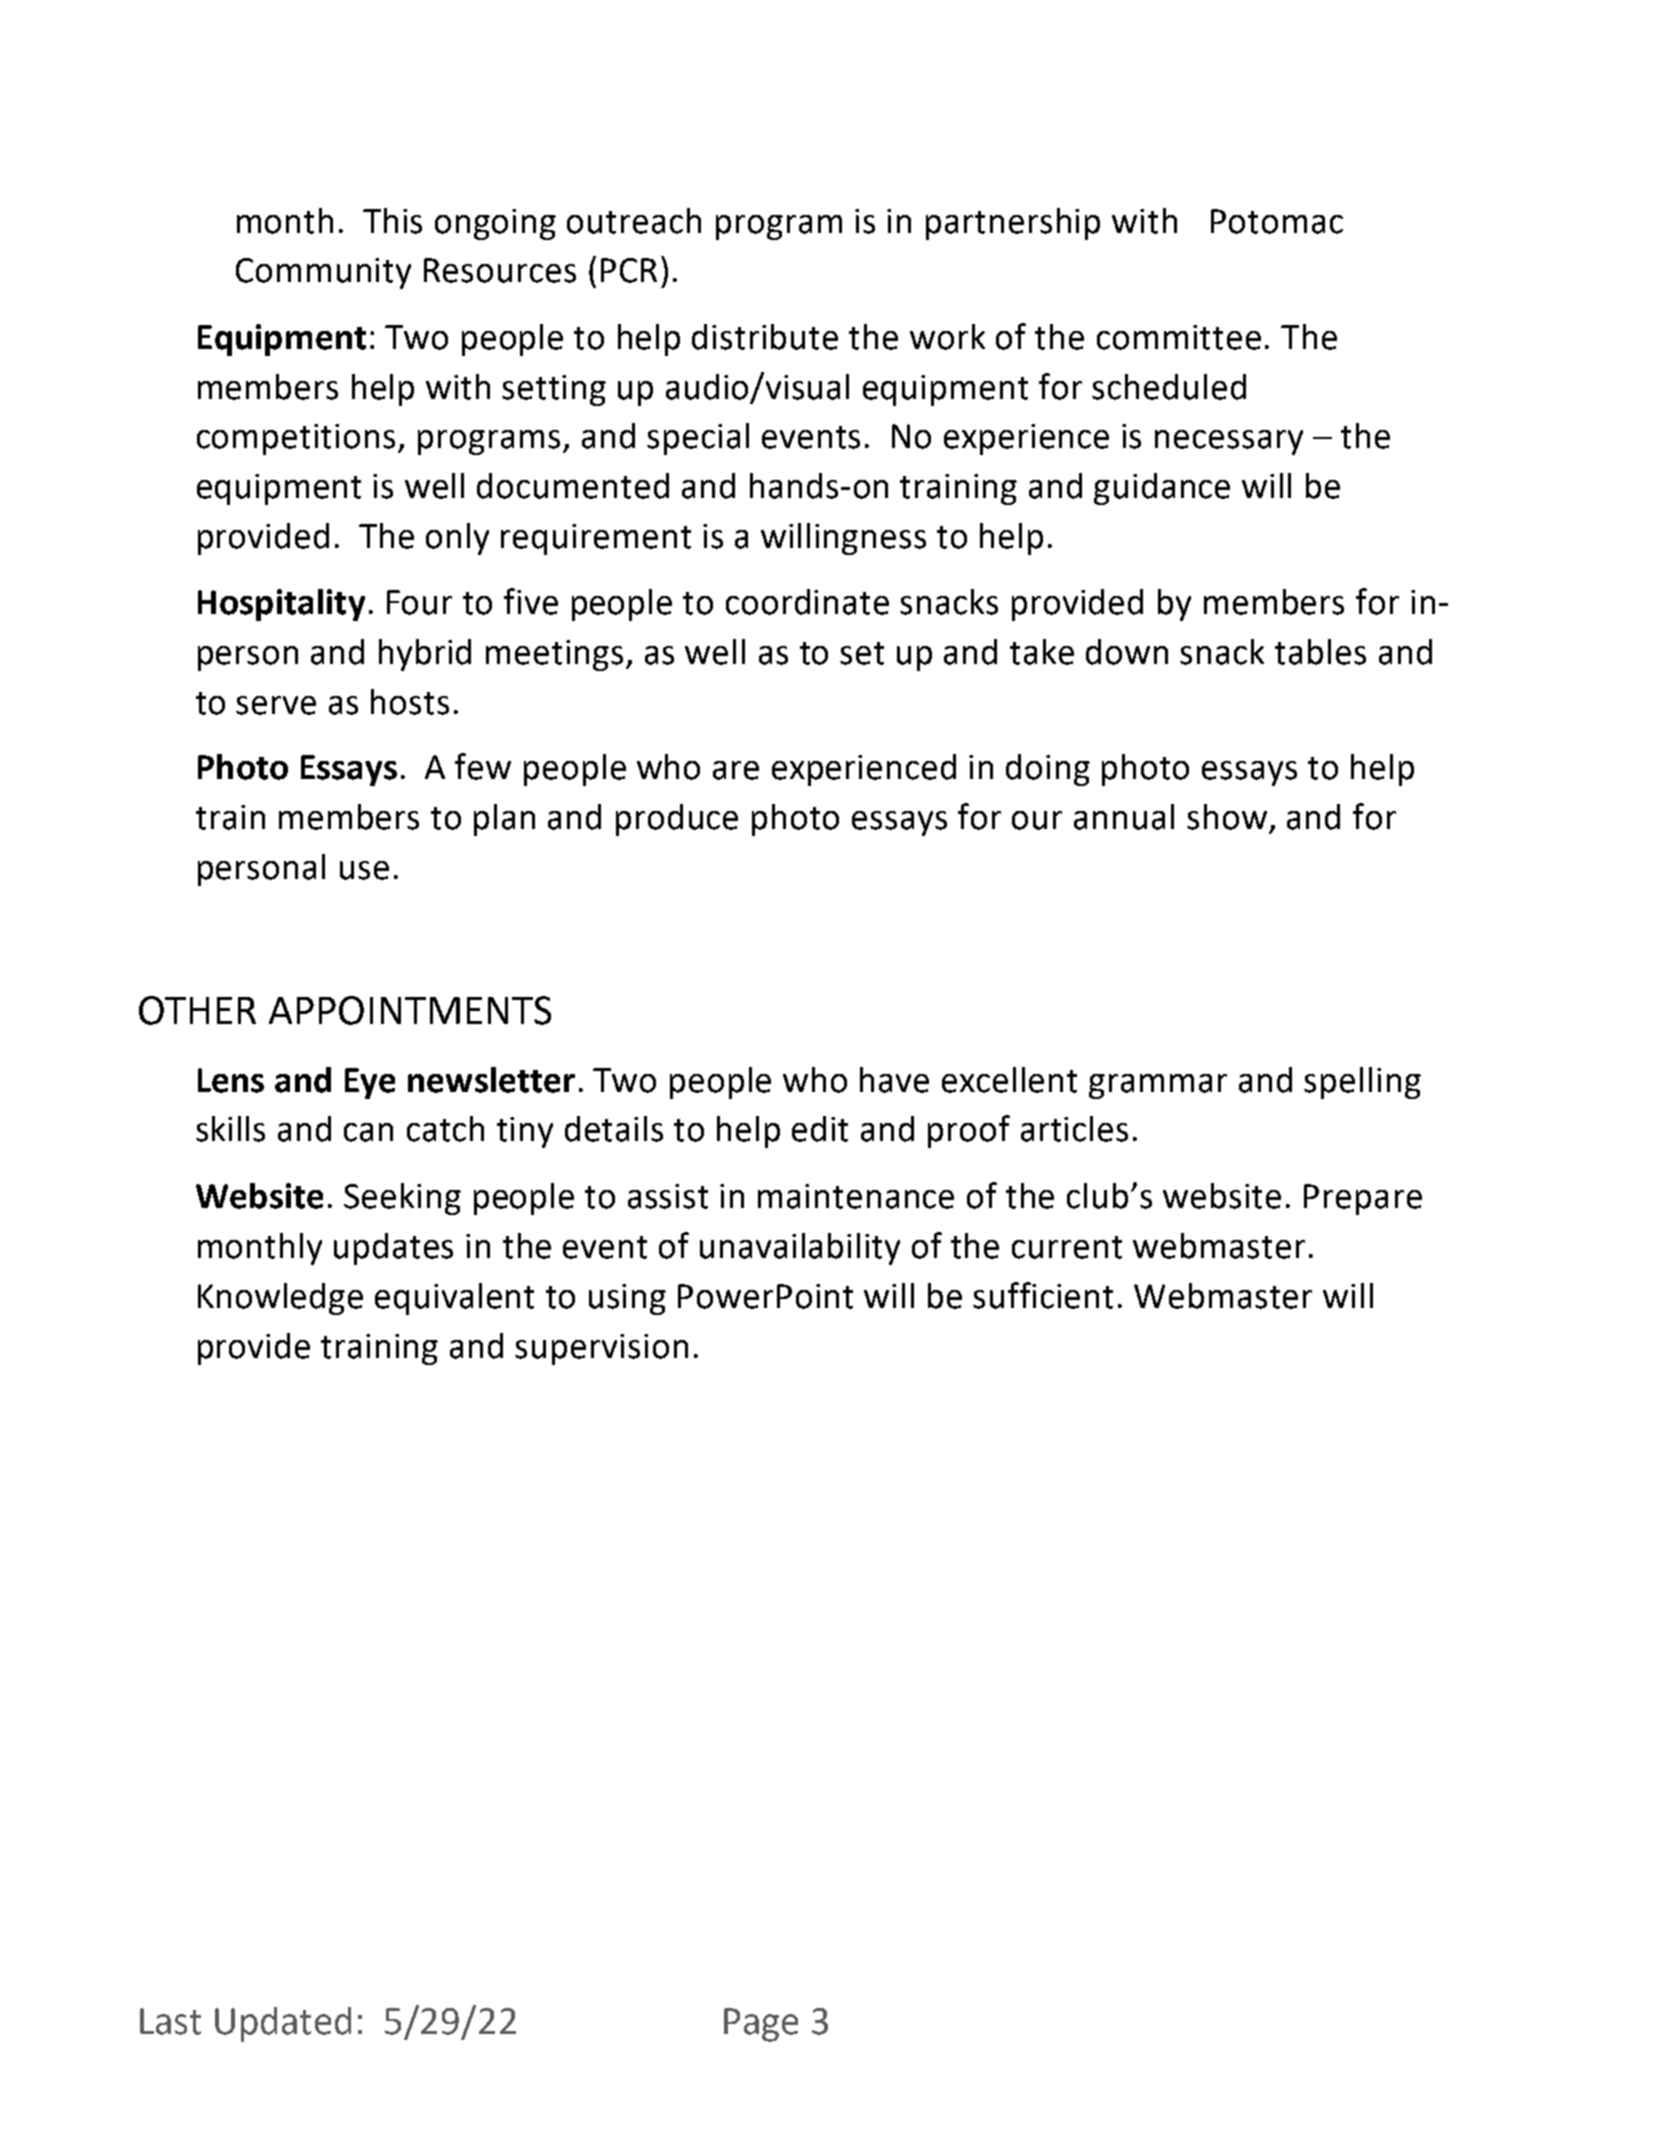 The height and width of the document is (2141, 1655). What do you see at coordinates (1043, 1295) in the document?
I see `sufficient` at bounding box center [1043, 1295].
